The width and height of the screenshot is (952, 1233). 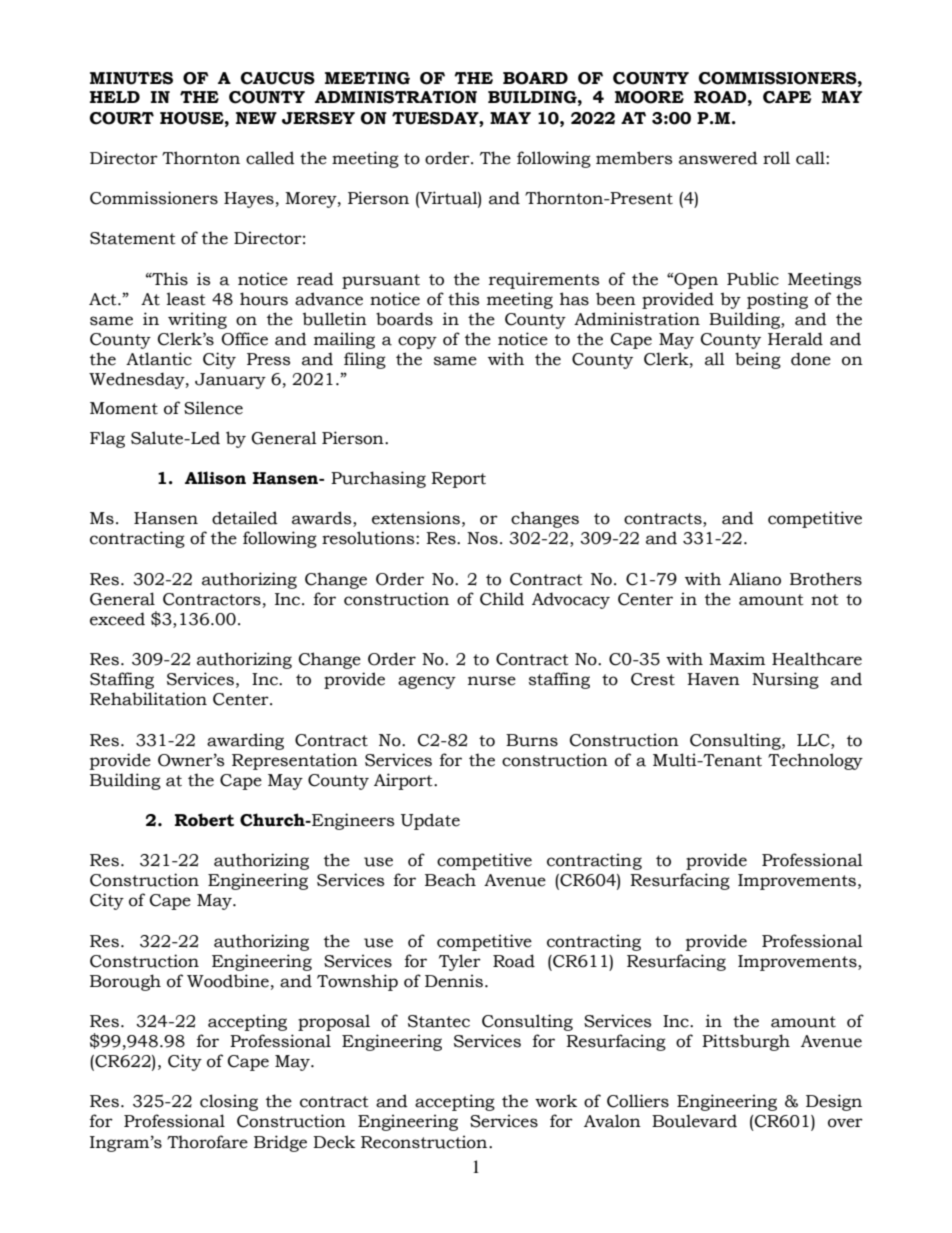 What do you see at coordinates (256, 118) in the screenshot?
I see `NEW` at bounding box center [256, 118].
